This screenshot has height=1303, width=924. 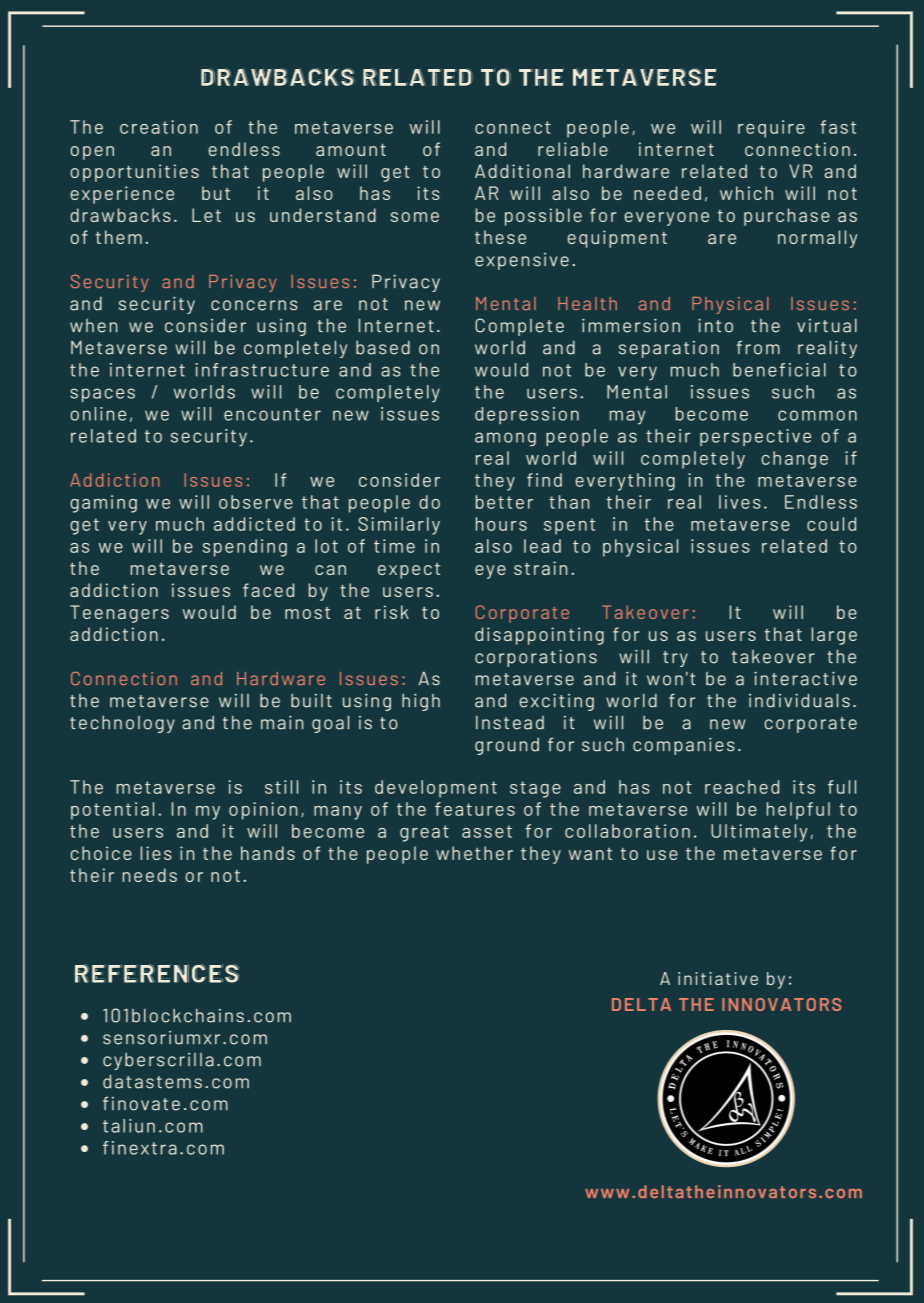 What do you see at coordinates (159, 127) in the screenshot?
I see `creation` at bounding box center [159, 127].
